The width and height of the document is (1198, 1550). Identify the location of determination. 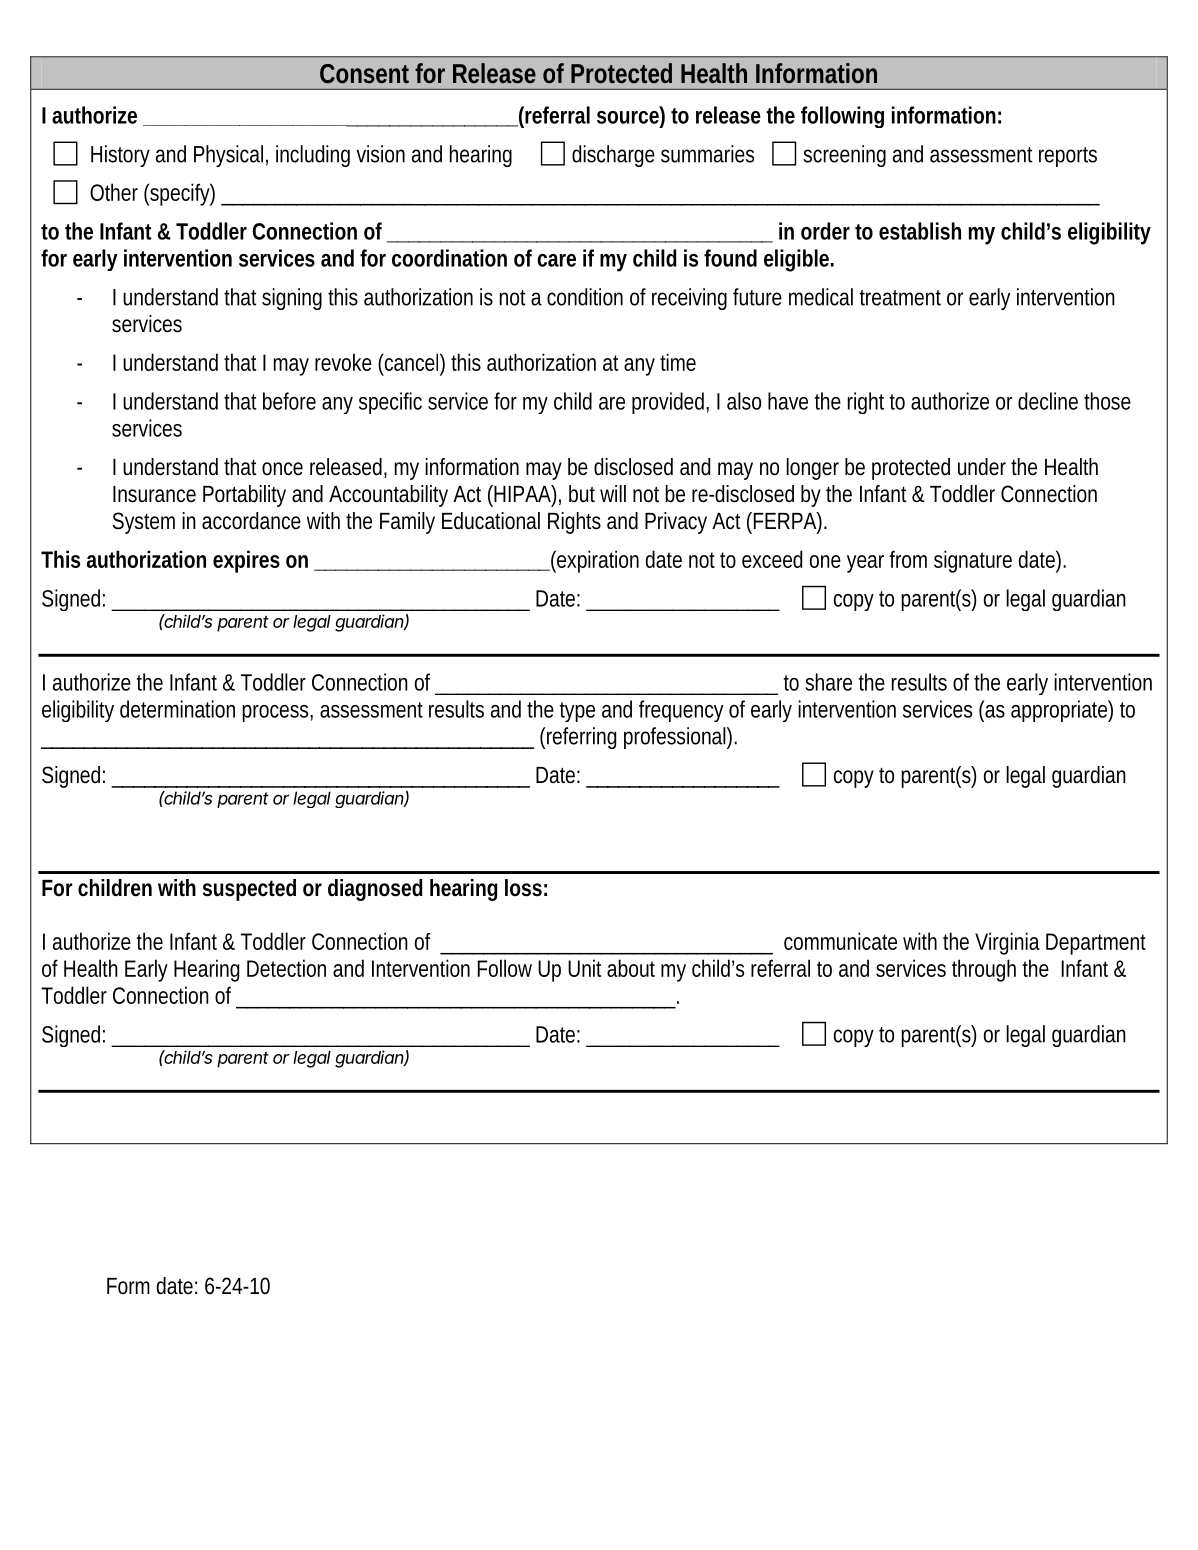
(177, 709).
